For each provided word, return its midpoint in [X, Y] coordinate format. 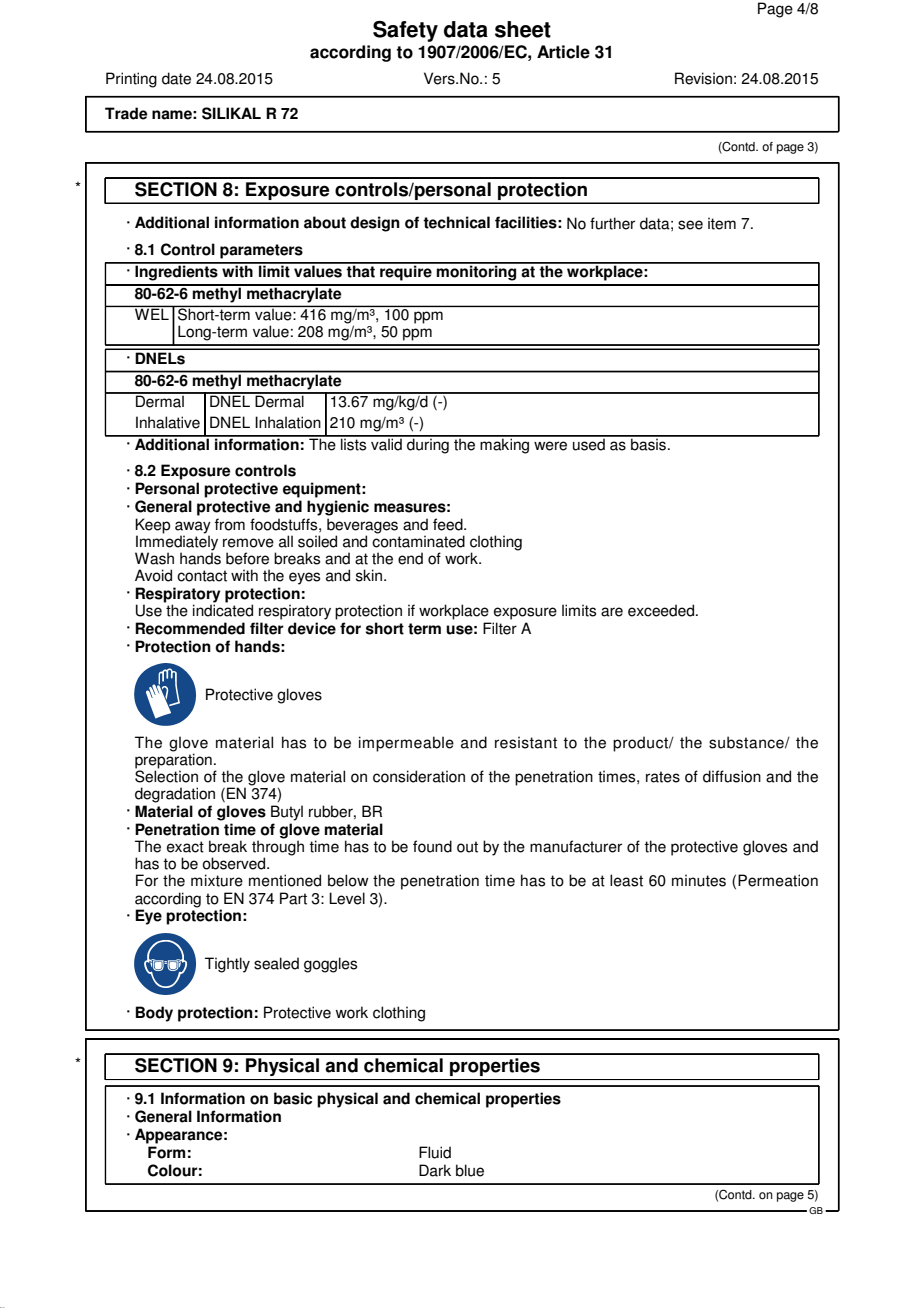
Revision [703, 78]
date [176, 78]
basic [293, 1098]
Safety [405, 31]
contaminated [418, 540]
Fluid [435, 1152]
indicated [223, 609]
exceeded [661, 610]
